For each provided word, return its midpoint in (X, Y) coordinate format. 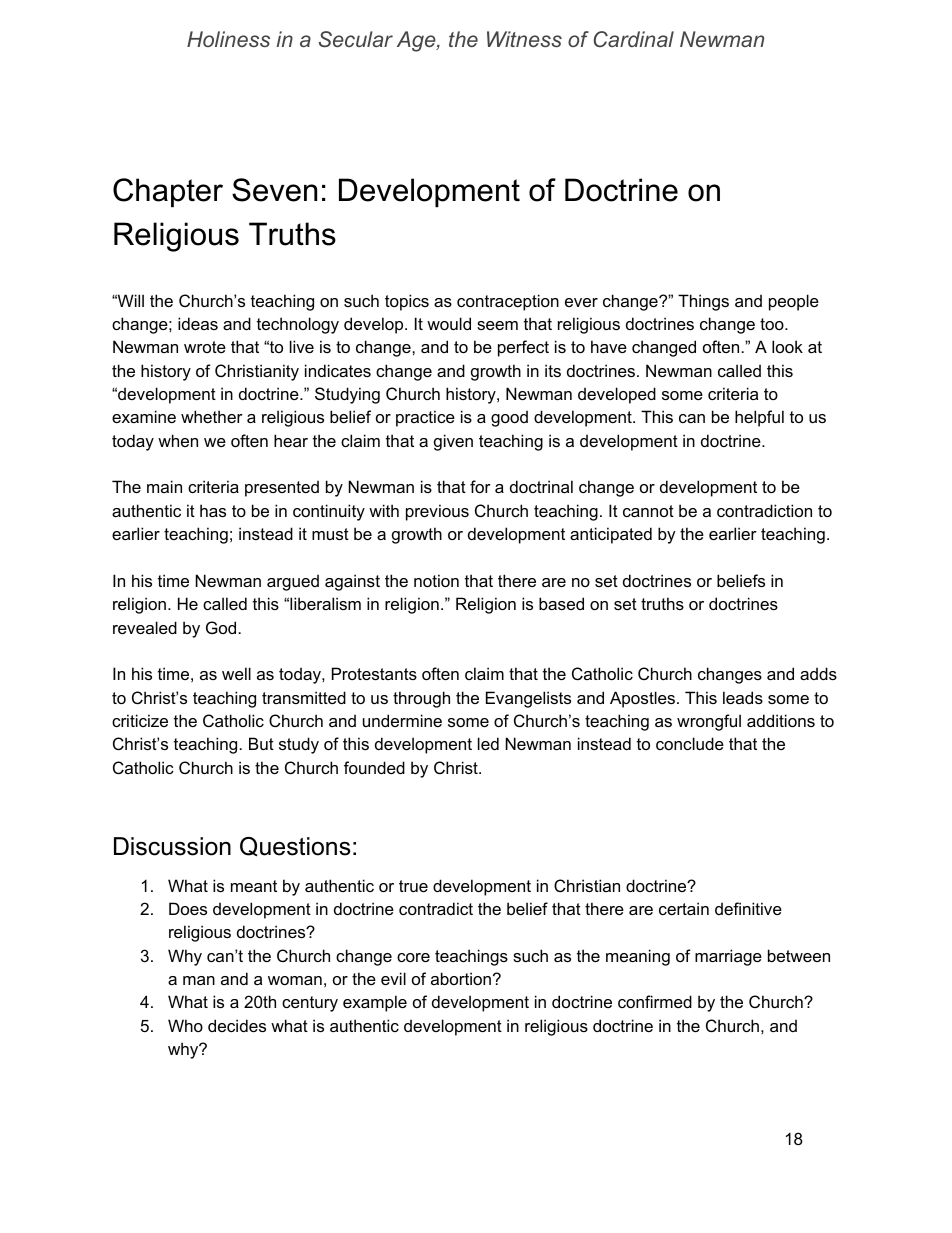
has (213, 510)
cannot (648, 511)
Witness (524, 39)
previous (437, 512)
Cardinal (634, 39)
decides (237, 1025)
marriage (728, 957)
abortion (461, 978)
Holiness (228, 39)
